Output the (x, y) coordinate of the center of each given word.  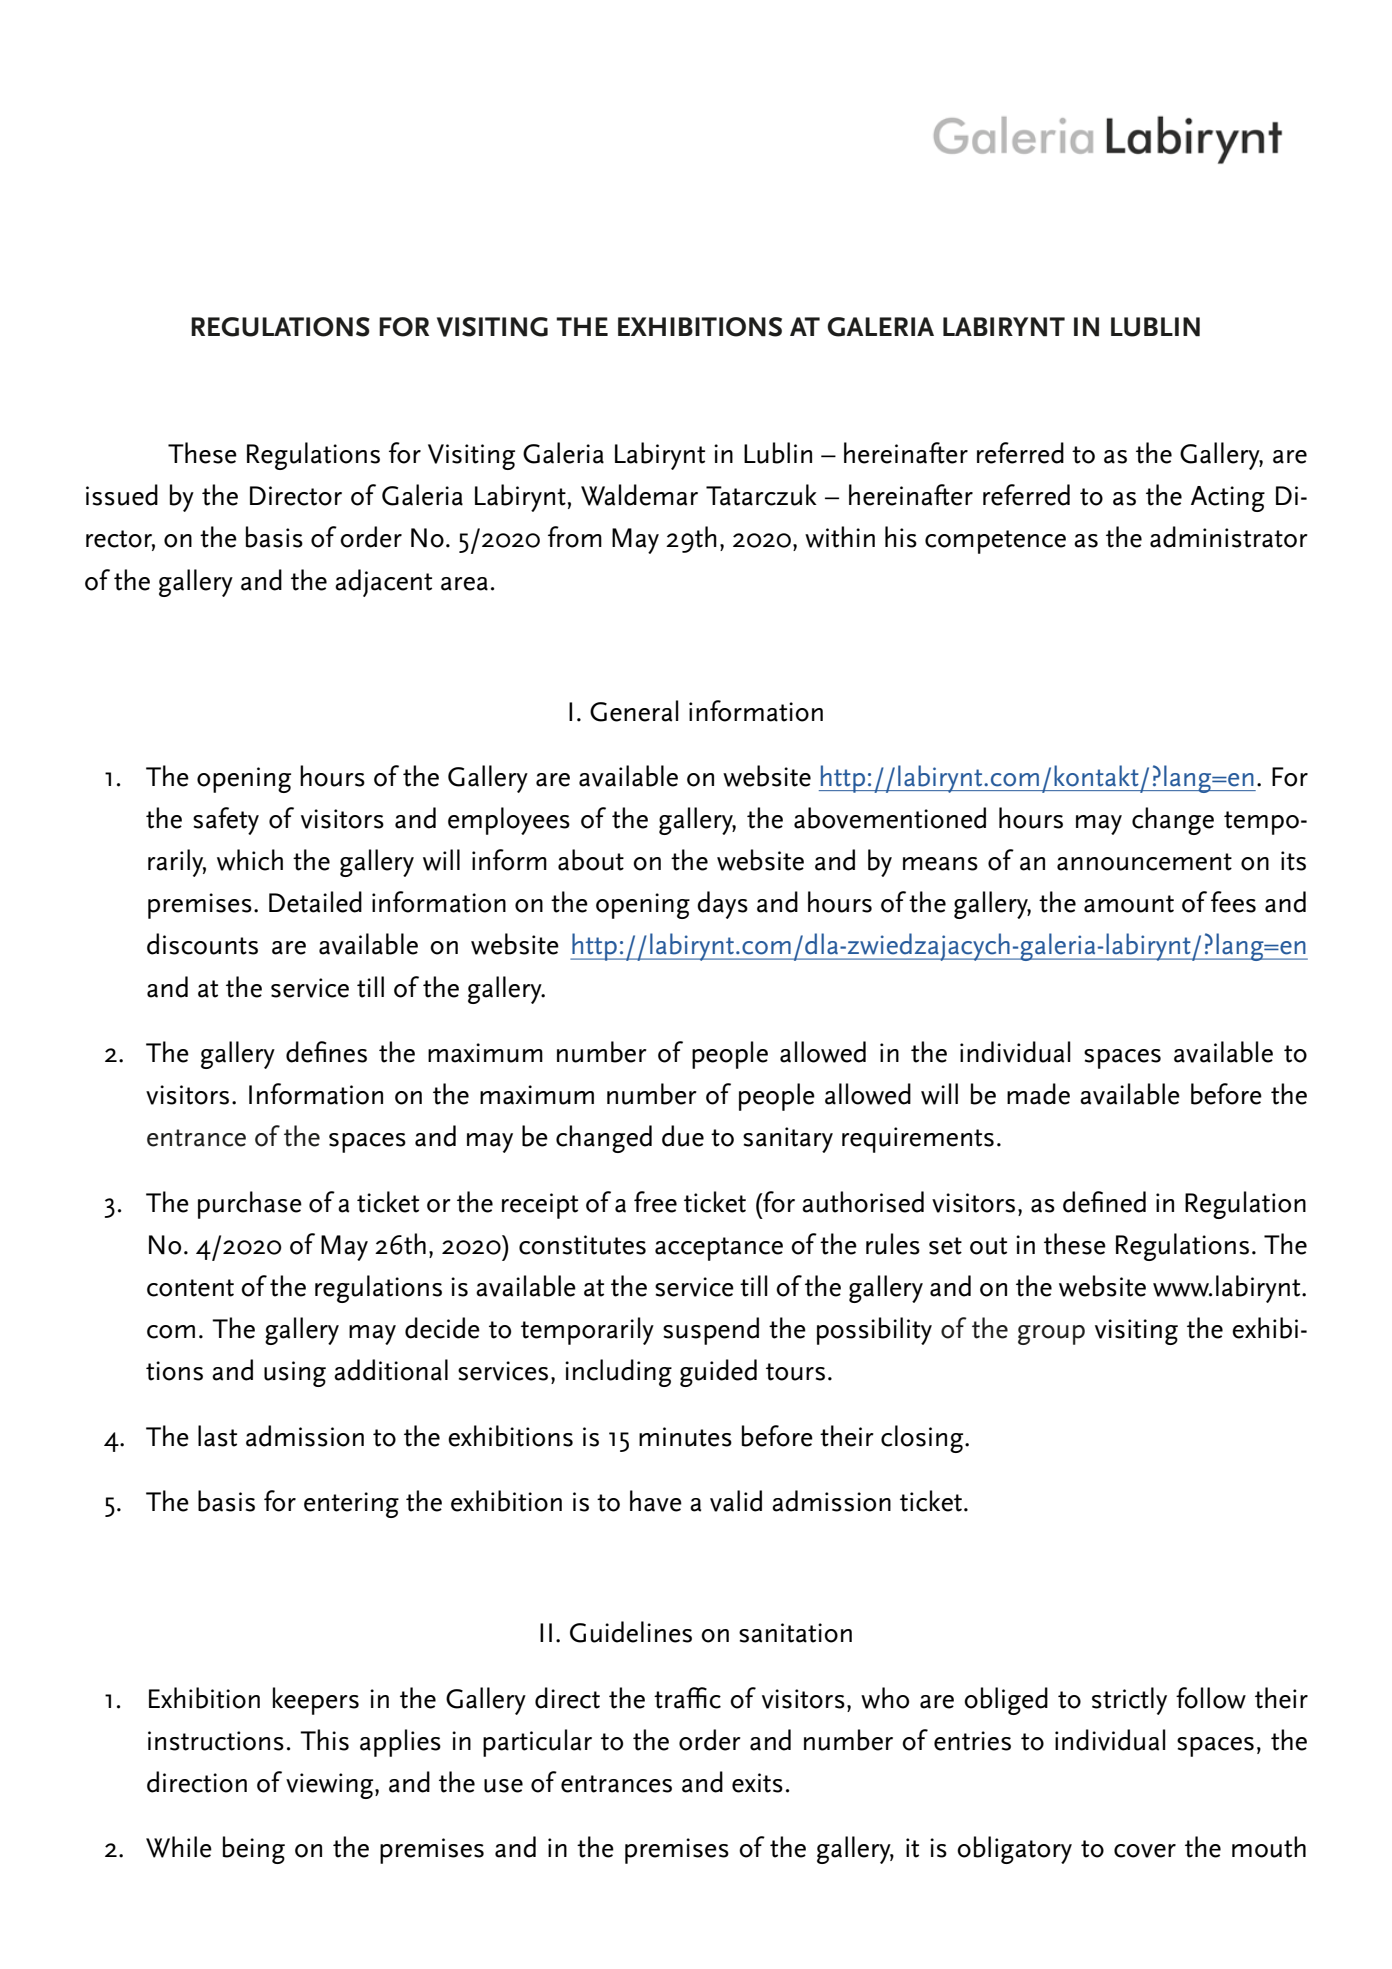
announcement (1144, 862)
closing (923, 1439)
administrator (1229, 537)
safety (226, 821)
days (722, 905)
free (655, 1202)
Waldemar (639, 495)
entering (351, 1505)
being (254, 1850)
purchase (250, 1205)
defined (1104, 1202)
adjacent (383, 583)
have (656, 1501)
